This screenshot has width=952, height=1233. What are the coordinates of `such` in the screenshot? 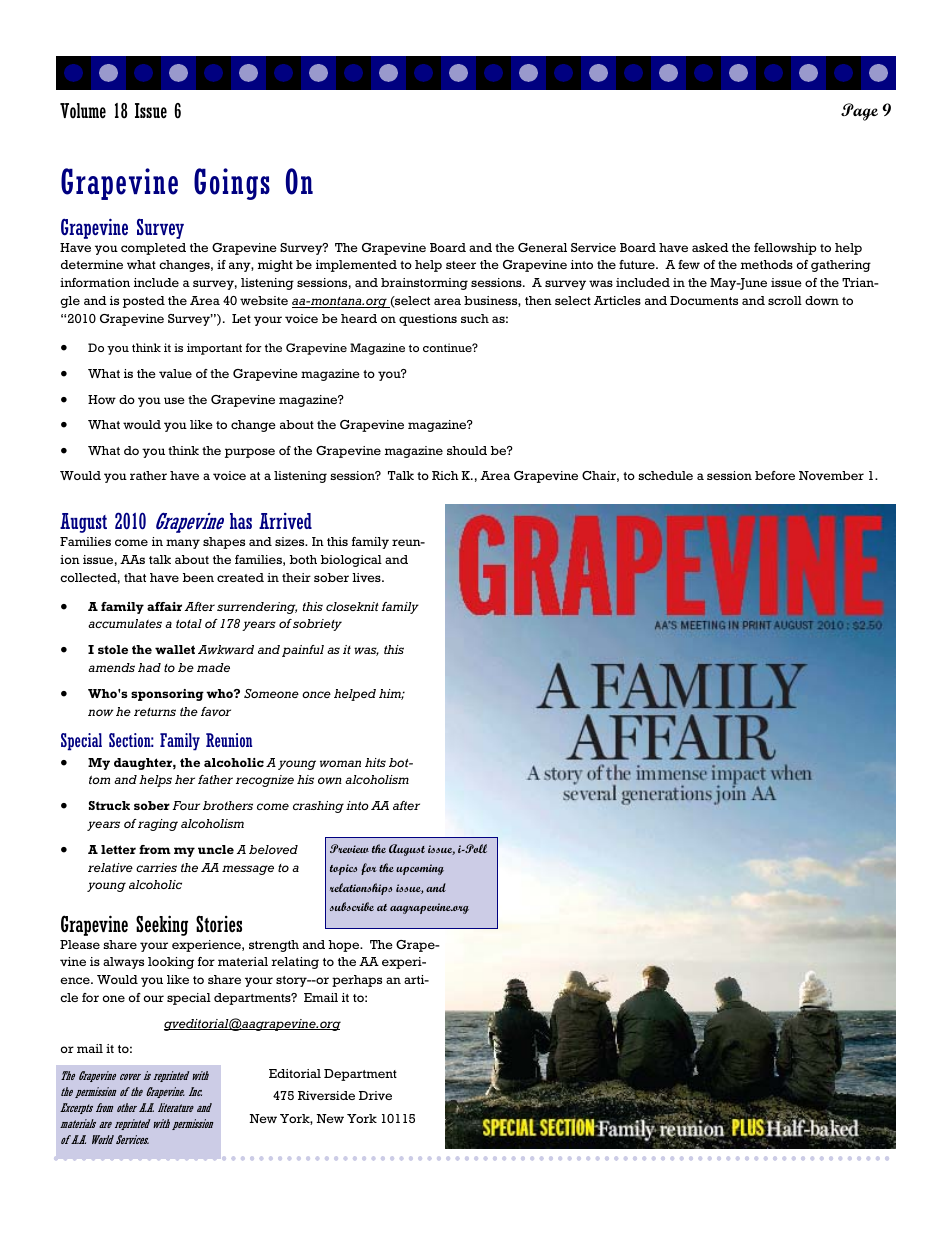 It's located at (475, 318).
